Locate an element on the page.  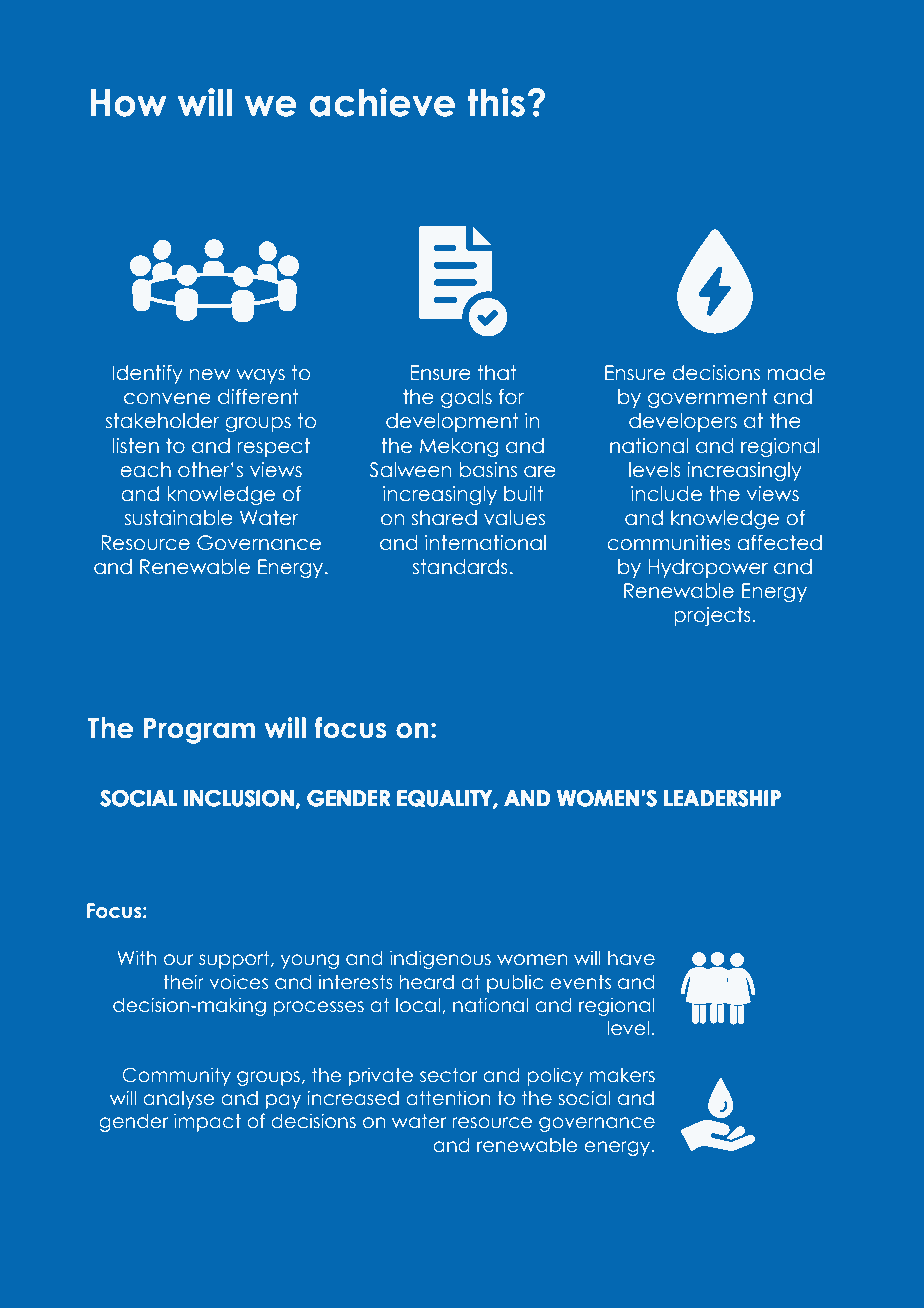
ways is located at coordinates (260, 376).
